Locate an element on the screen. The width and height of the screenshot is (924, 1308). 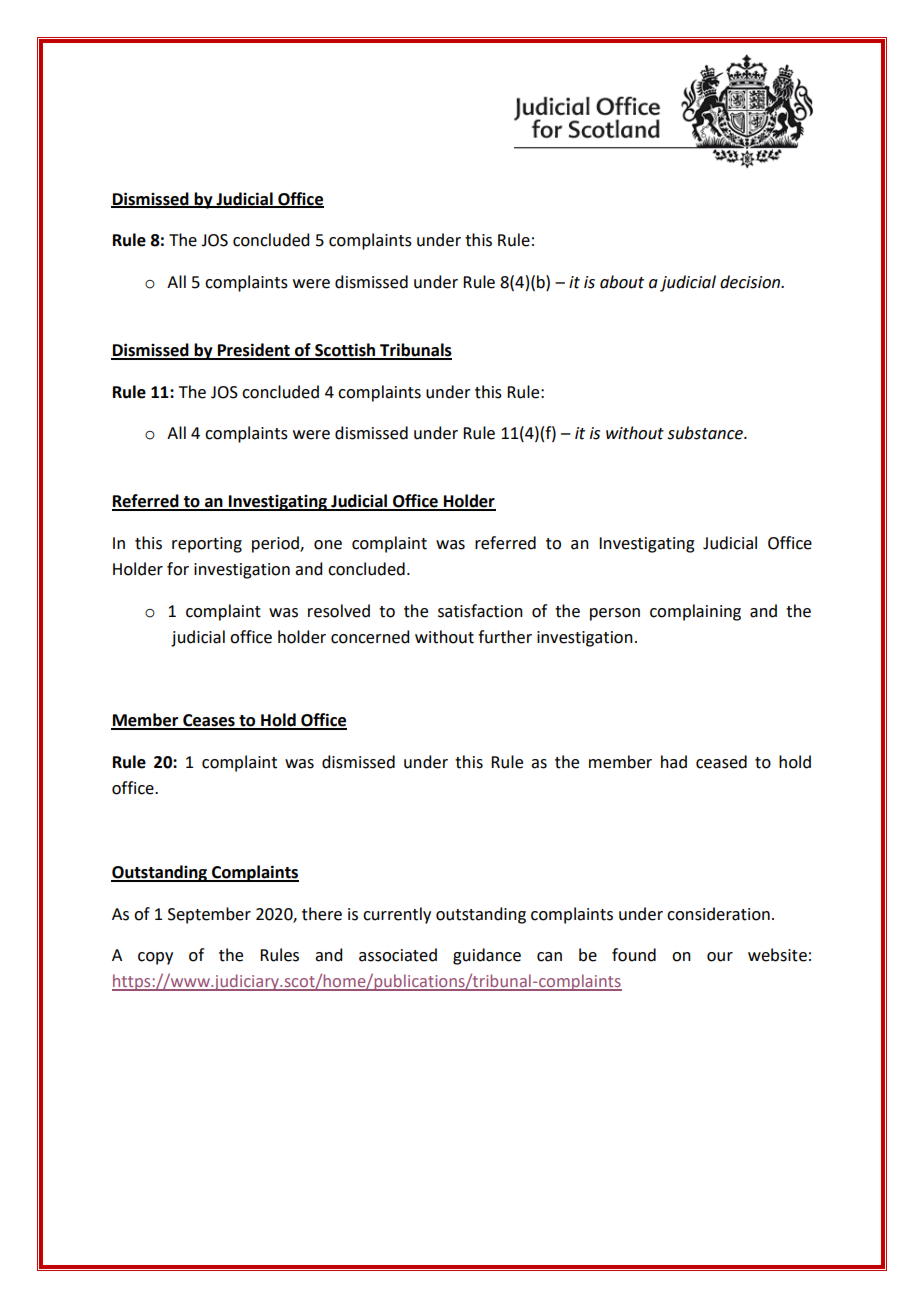
complaining is located at coordinates (695, 612).
